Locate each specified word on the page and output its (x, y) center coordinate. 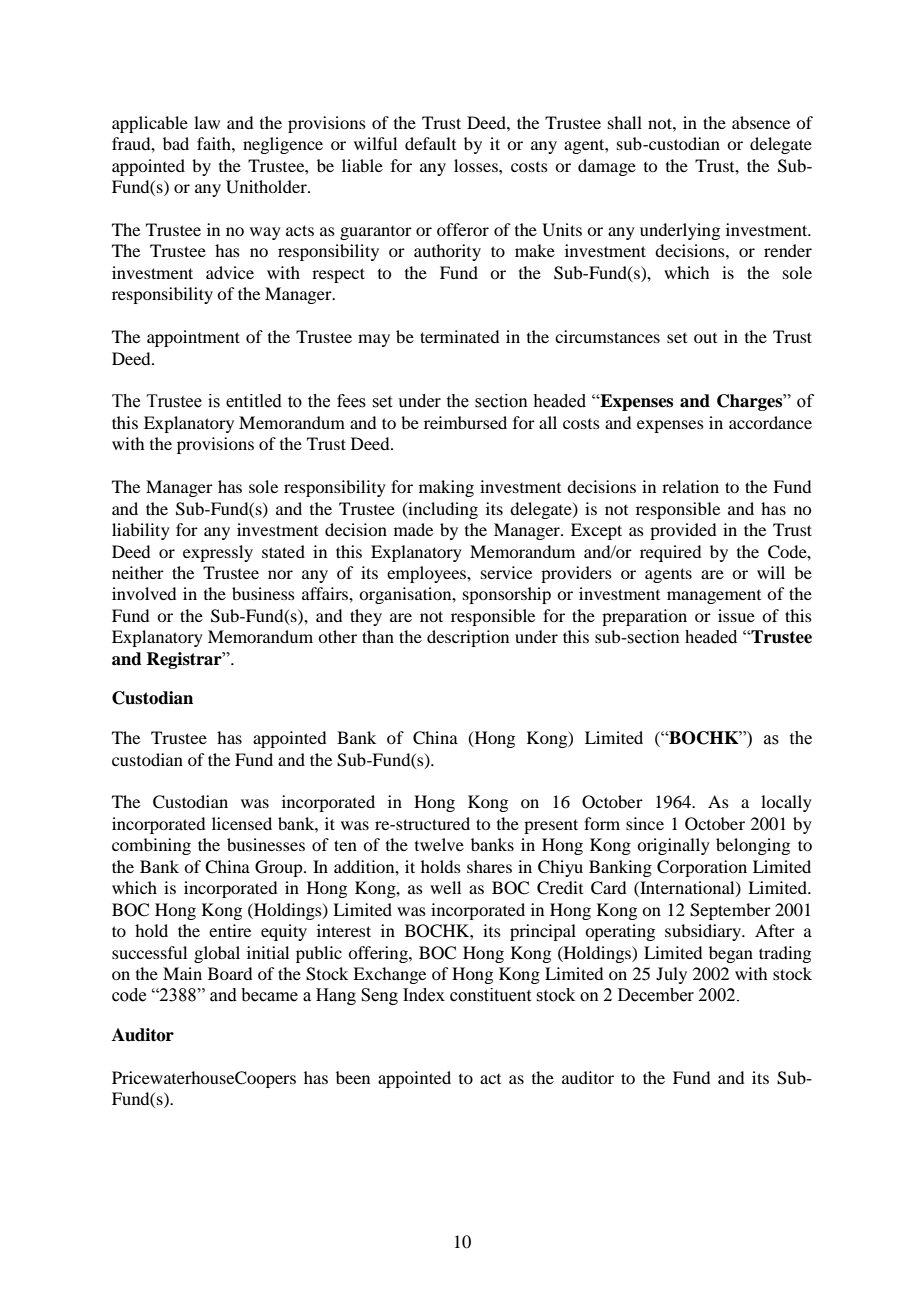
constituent (490, 995)
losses (477, 165)
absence (761, 122)
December (656, 995)
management (714, 597)
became (269, 995)
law (207, 122)
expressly (218, 553)
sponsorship (507, 595)
